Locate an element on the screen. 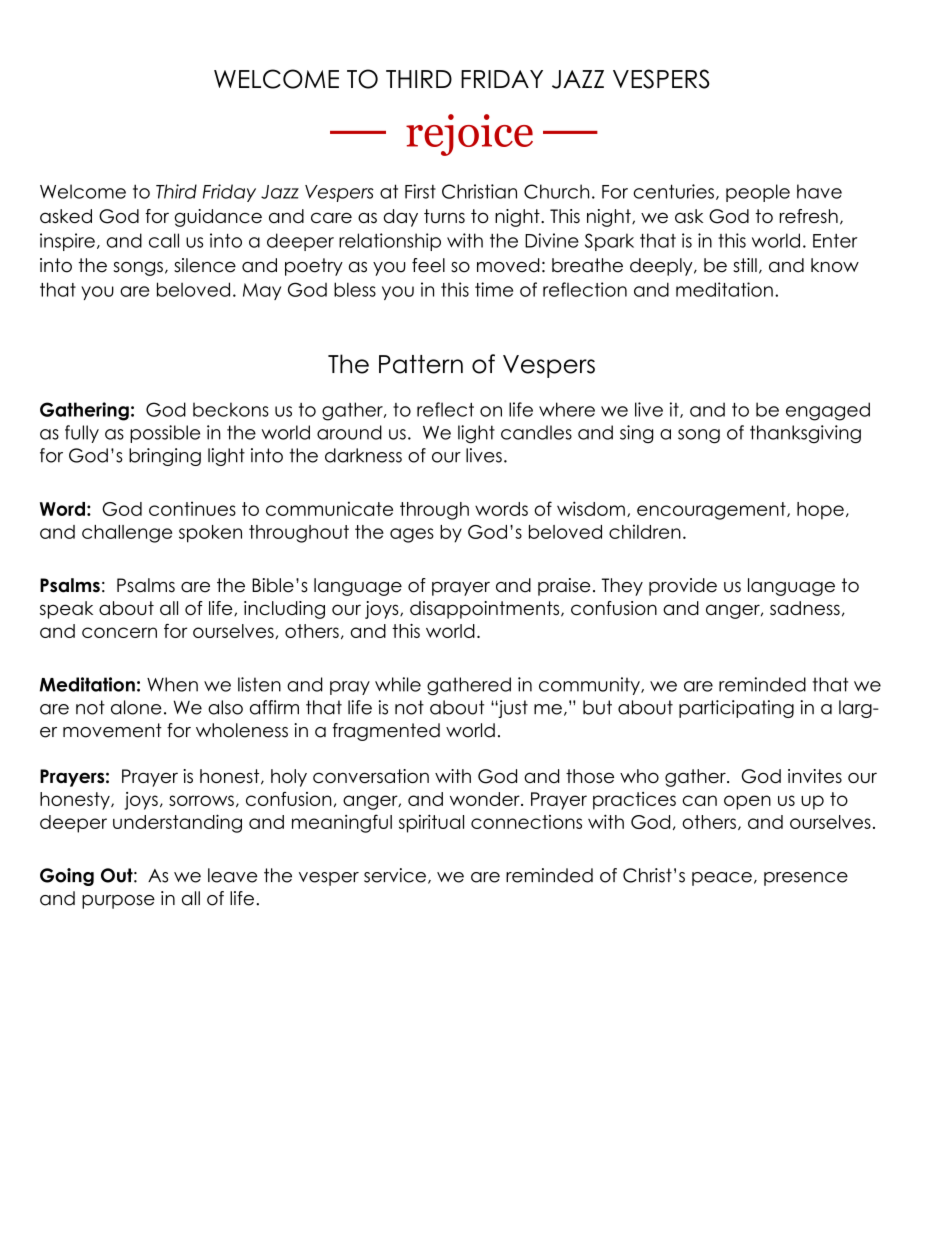 This screenshot has width=952, height=1233. people is located at coordinates (758, 193).
